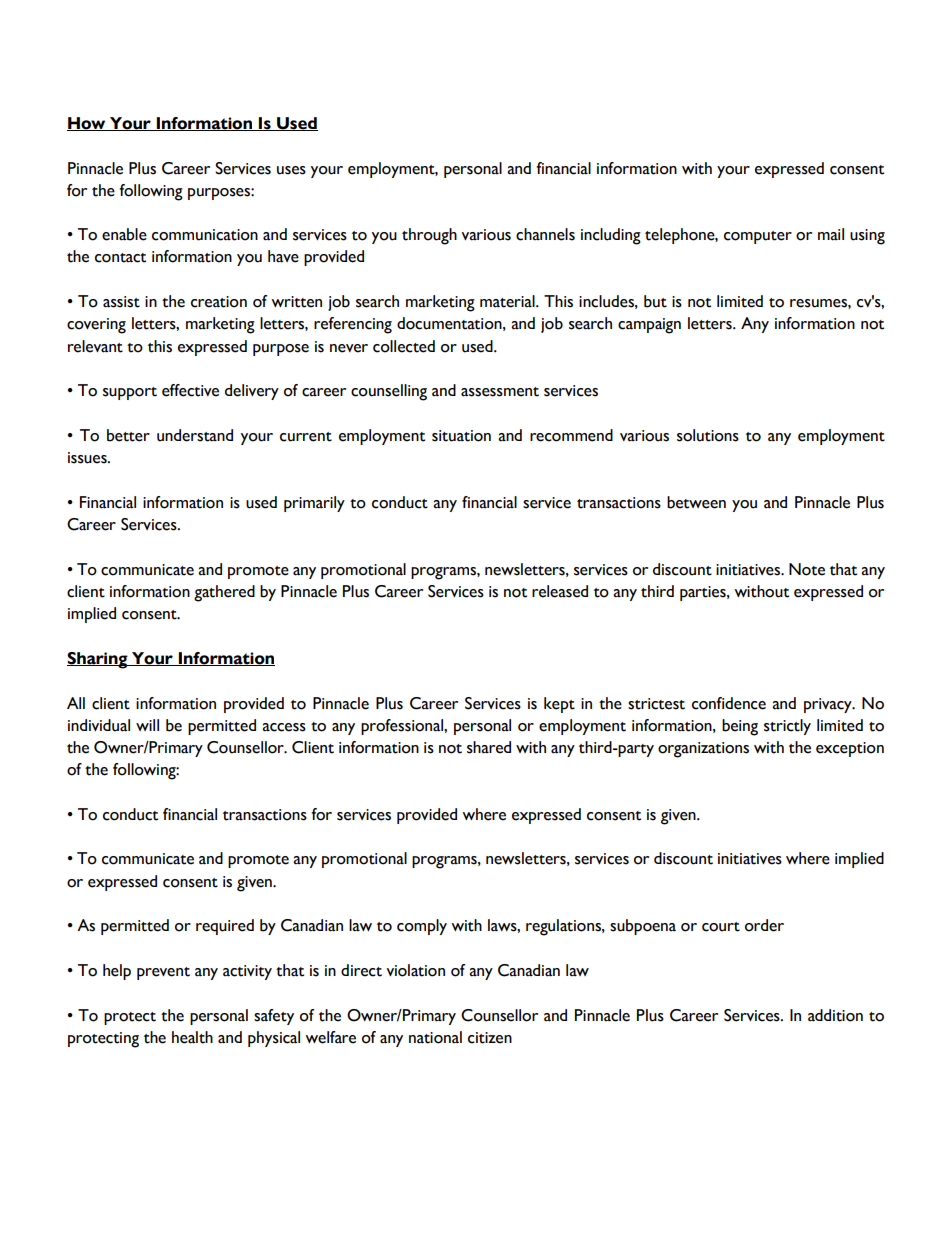 The image size is (952, 1233). I want to click on through, so click(429, 236).
